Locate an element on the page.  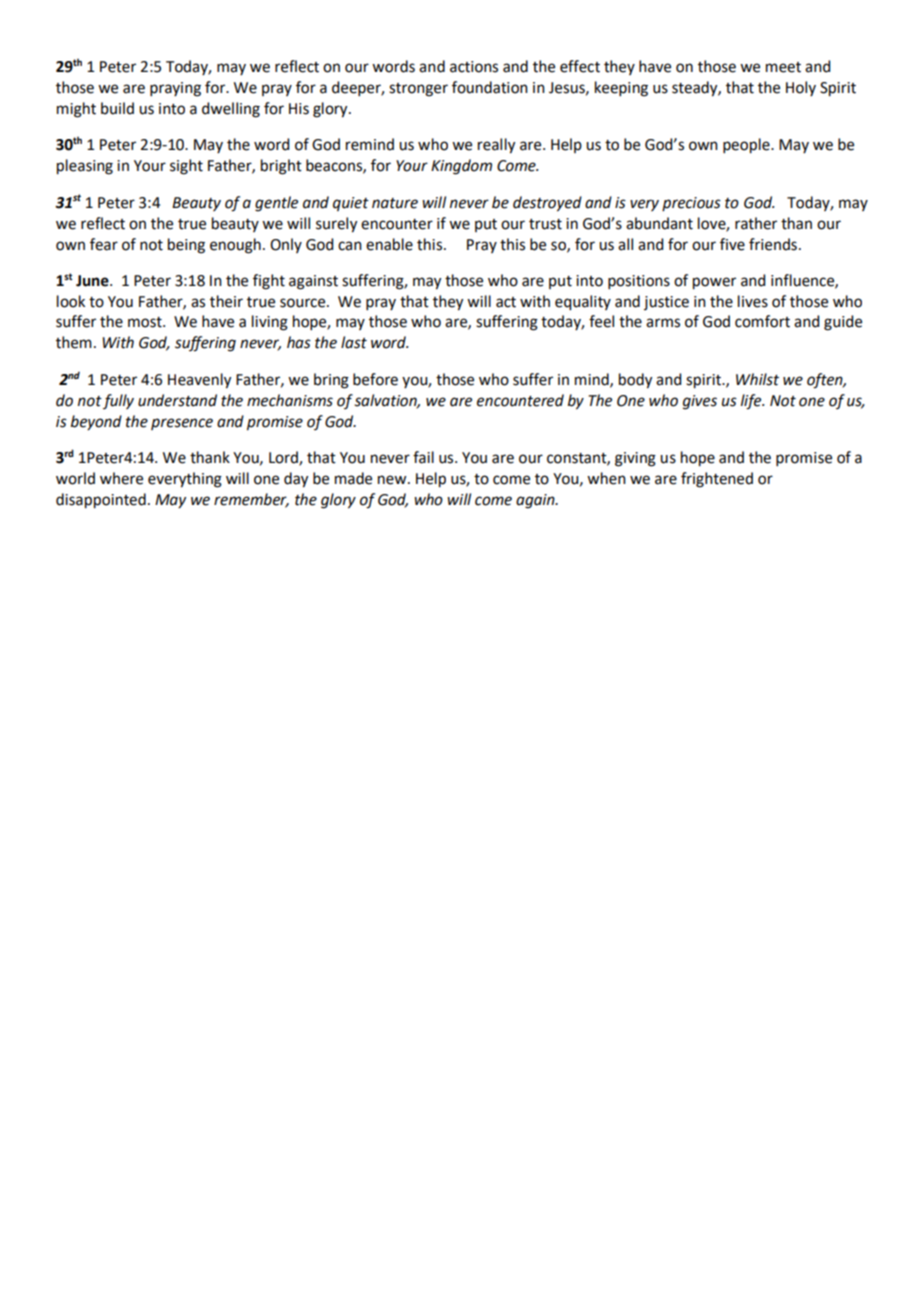
Whilst is located at coordinates (757, 379).
